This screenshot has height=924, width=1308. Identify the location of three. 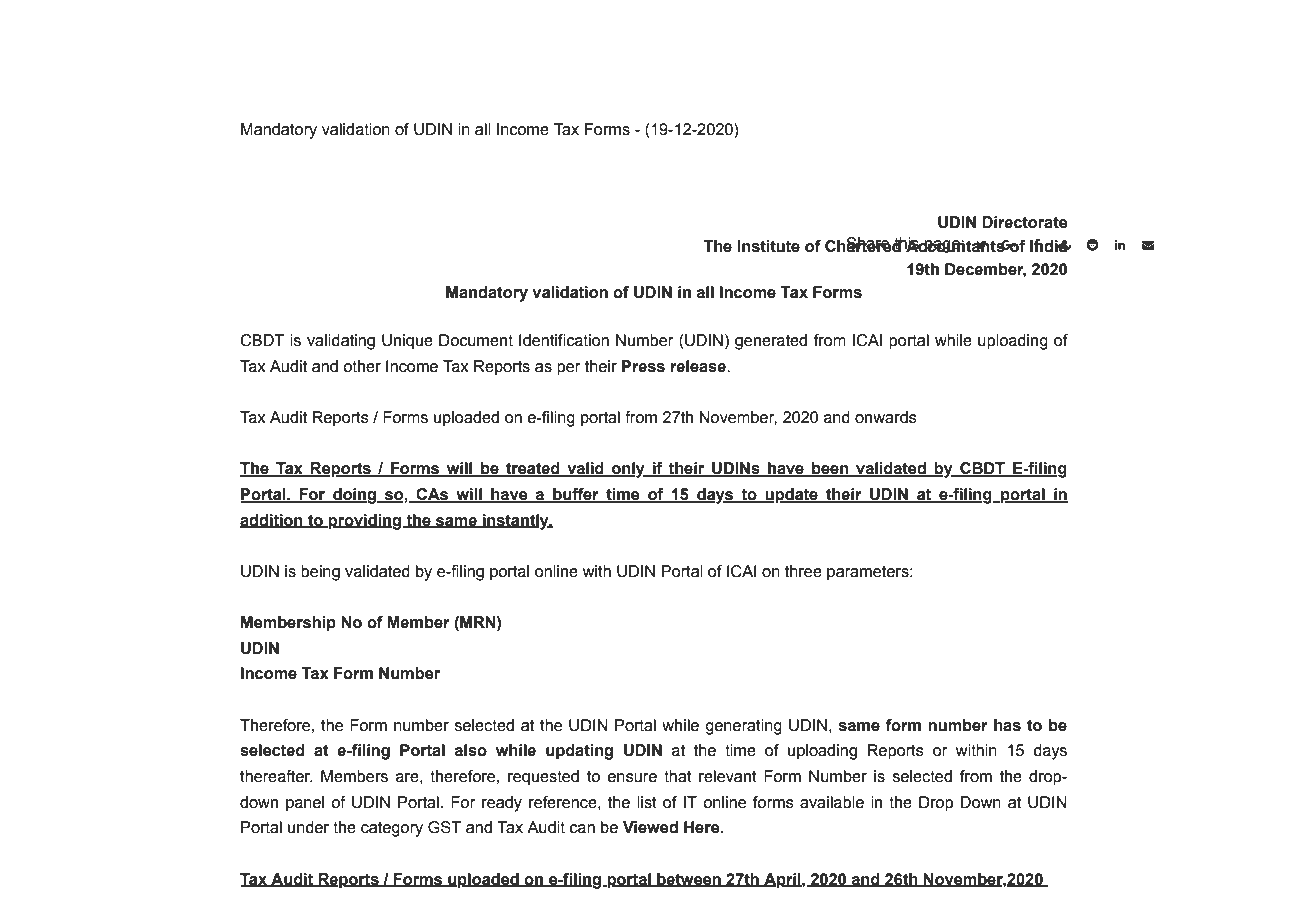
(803, 571).
